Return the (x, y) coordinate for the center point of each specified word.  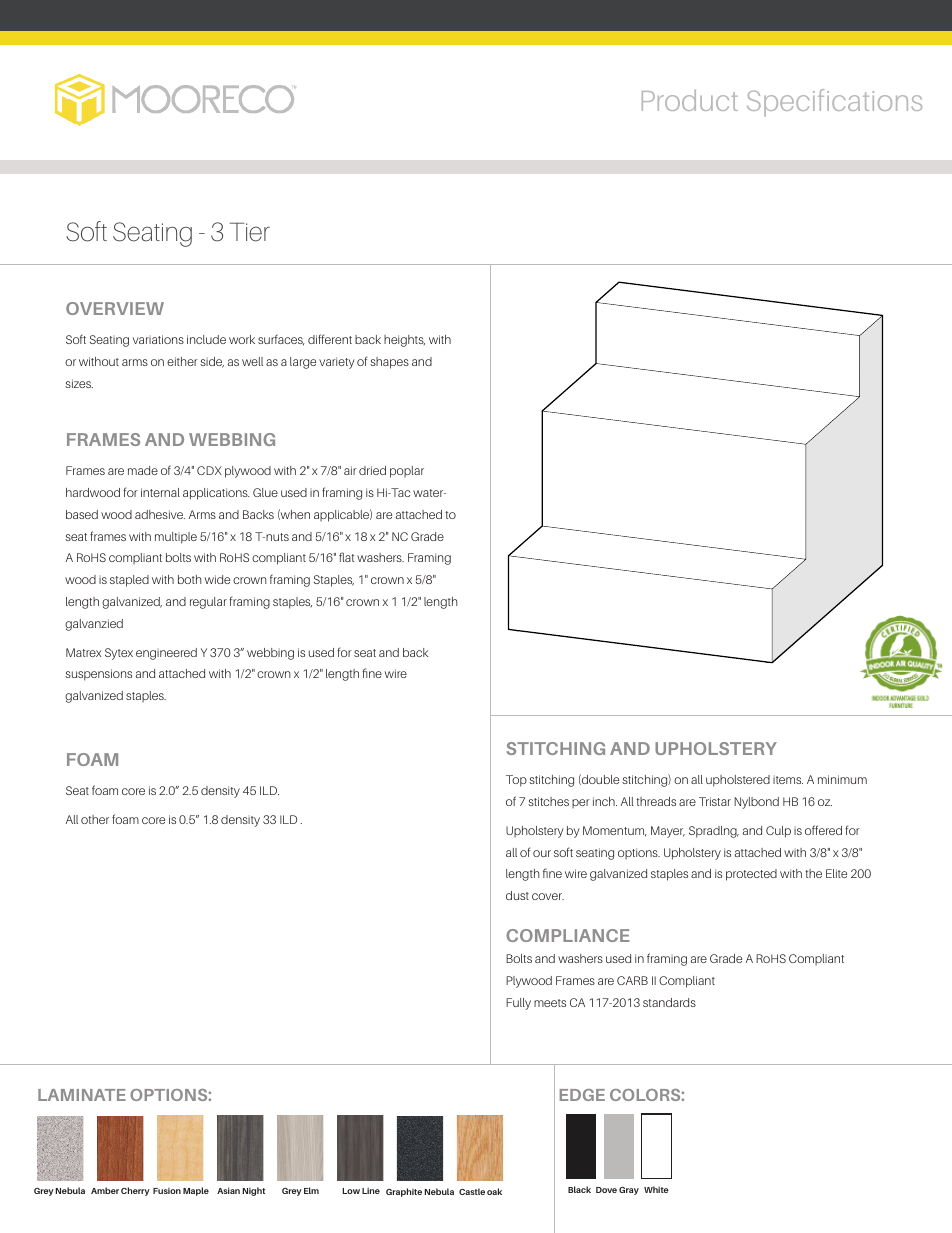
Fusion (167, 1191)
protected (751, 875)
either (182, 361)
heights (404, 341)
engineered (166, 654)
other (95, 819)
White (656, 1189)
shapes (389, 363)
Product (690, 100)
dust (517, 895)
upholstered (738, 781)
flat (346, 557)
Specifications (834, 103)
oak (494, 1191)
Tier (250, 232)
